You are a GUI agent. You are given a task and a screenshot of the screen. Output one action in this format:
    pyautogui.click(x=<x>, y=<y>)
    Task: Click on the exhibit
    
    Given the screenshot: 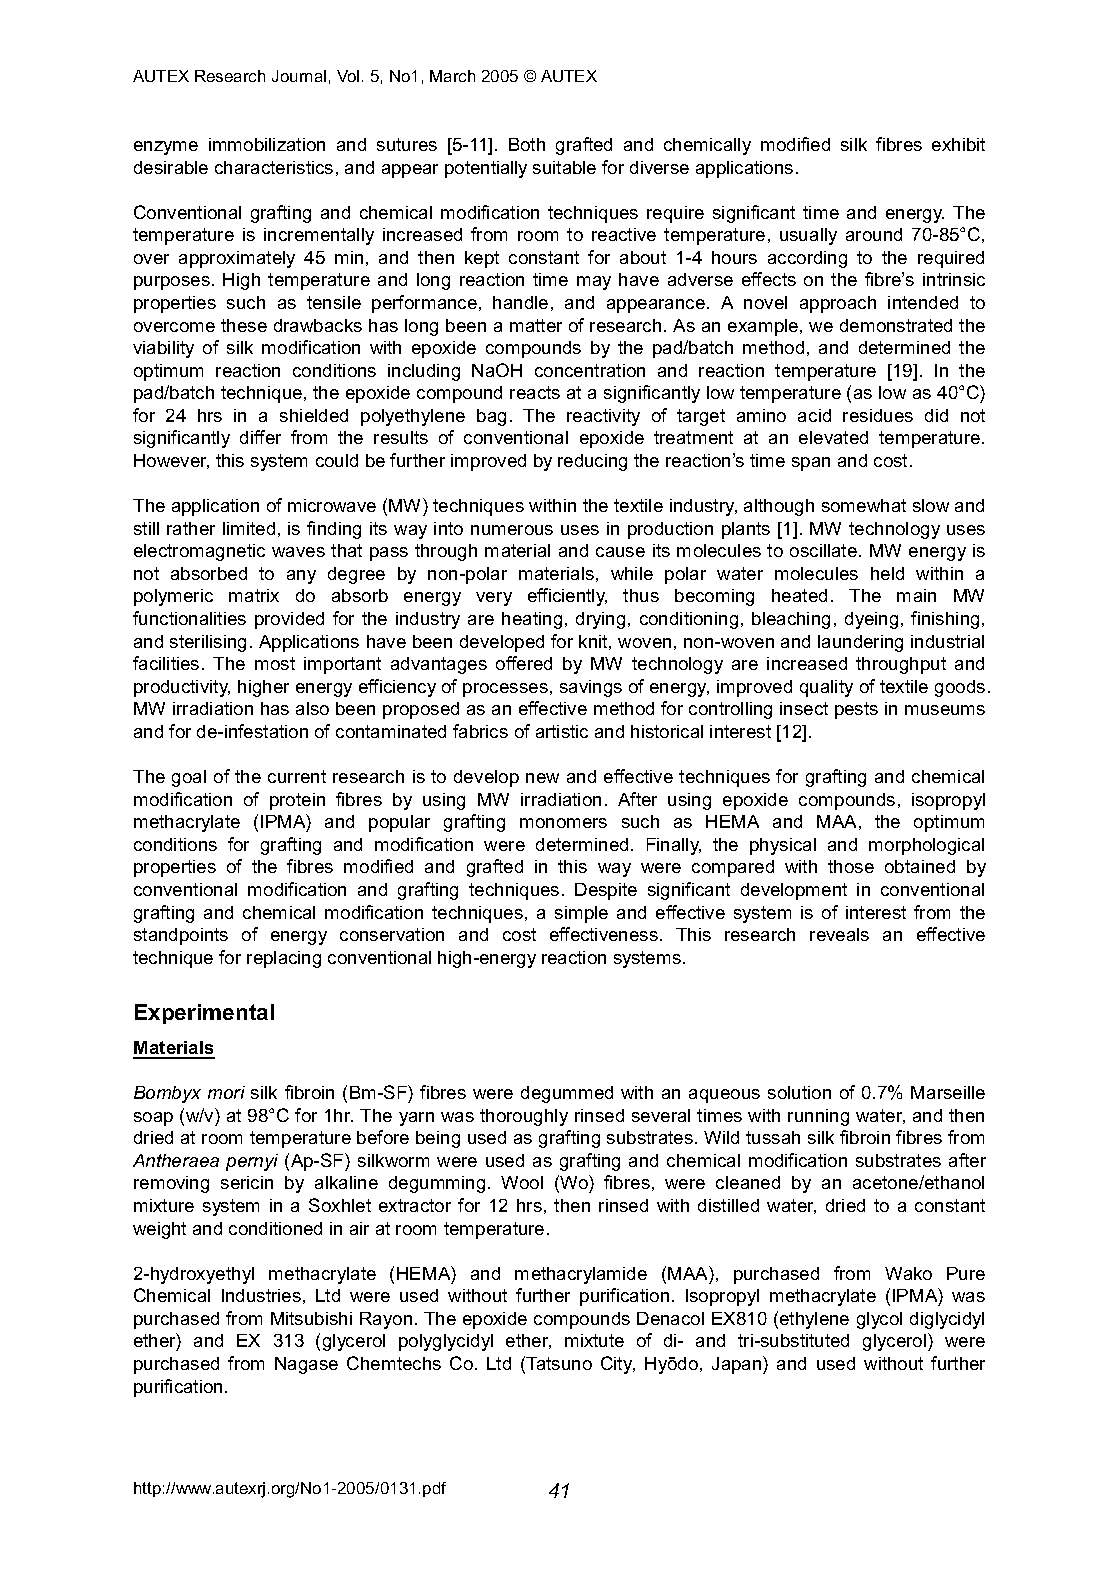 What is the action you would take?
    pyautogui.click(x=958, y=144)
